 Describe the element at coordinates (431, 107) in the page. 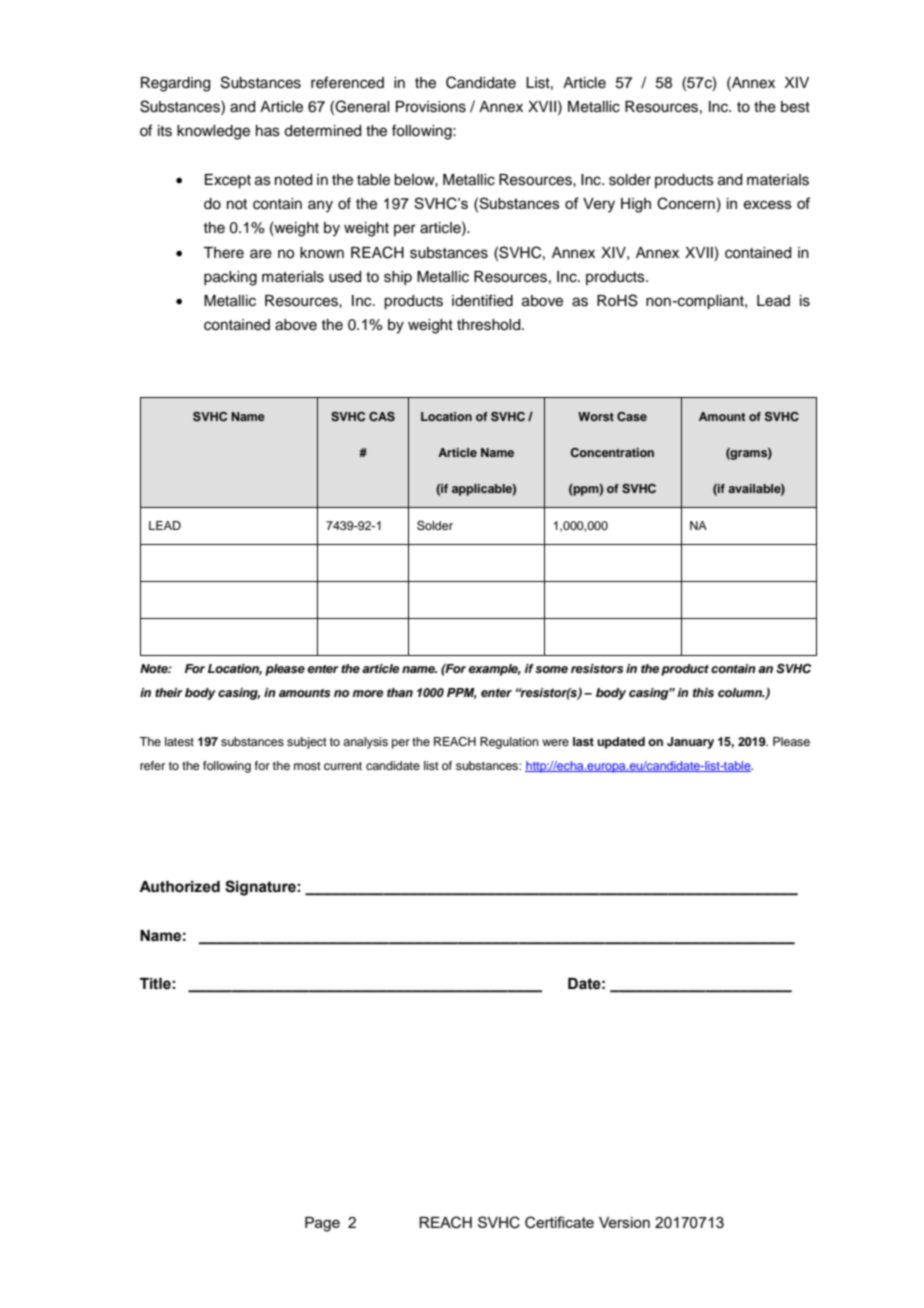

I see `Provisions` at that location.
